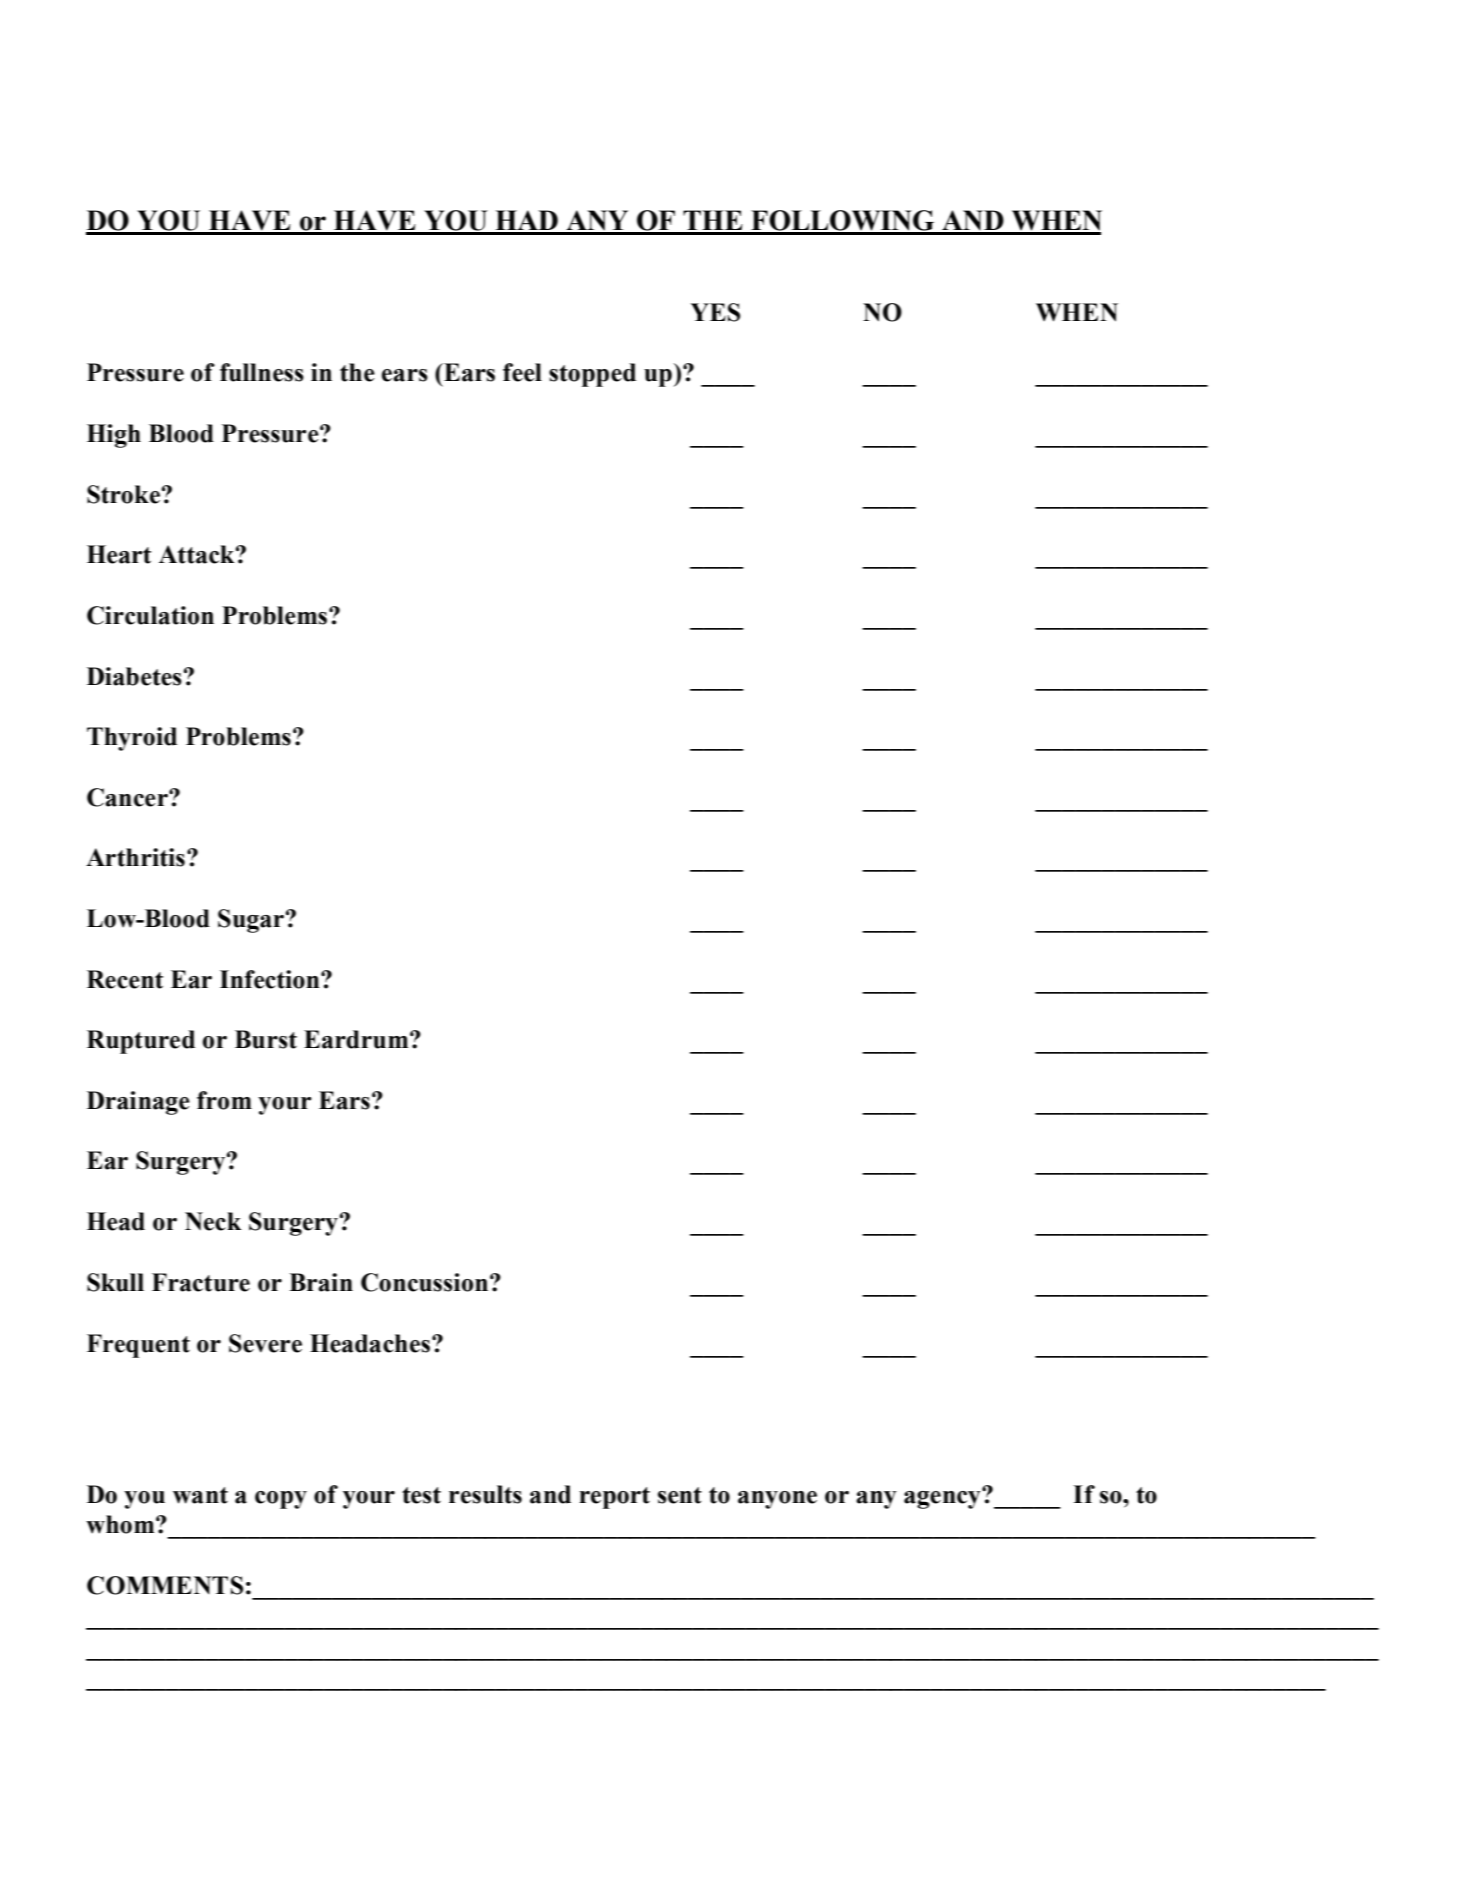  I want to click on want, so click(200, 1495).
